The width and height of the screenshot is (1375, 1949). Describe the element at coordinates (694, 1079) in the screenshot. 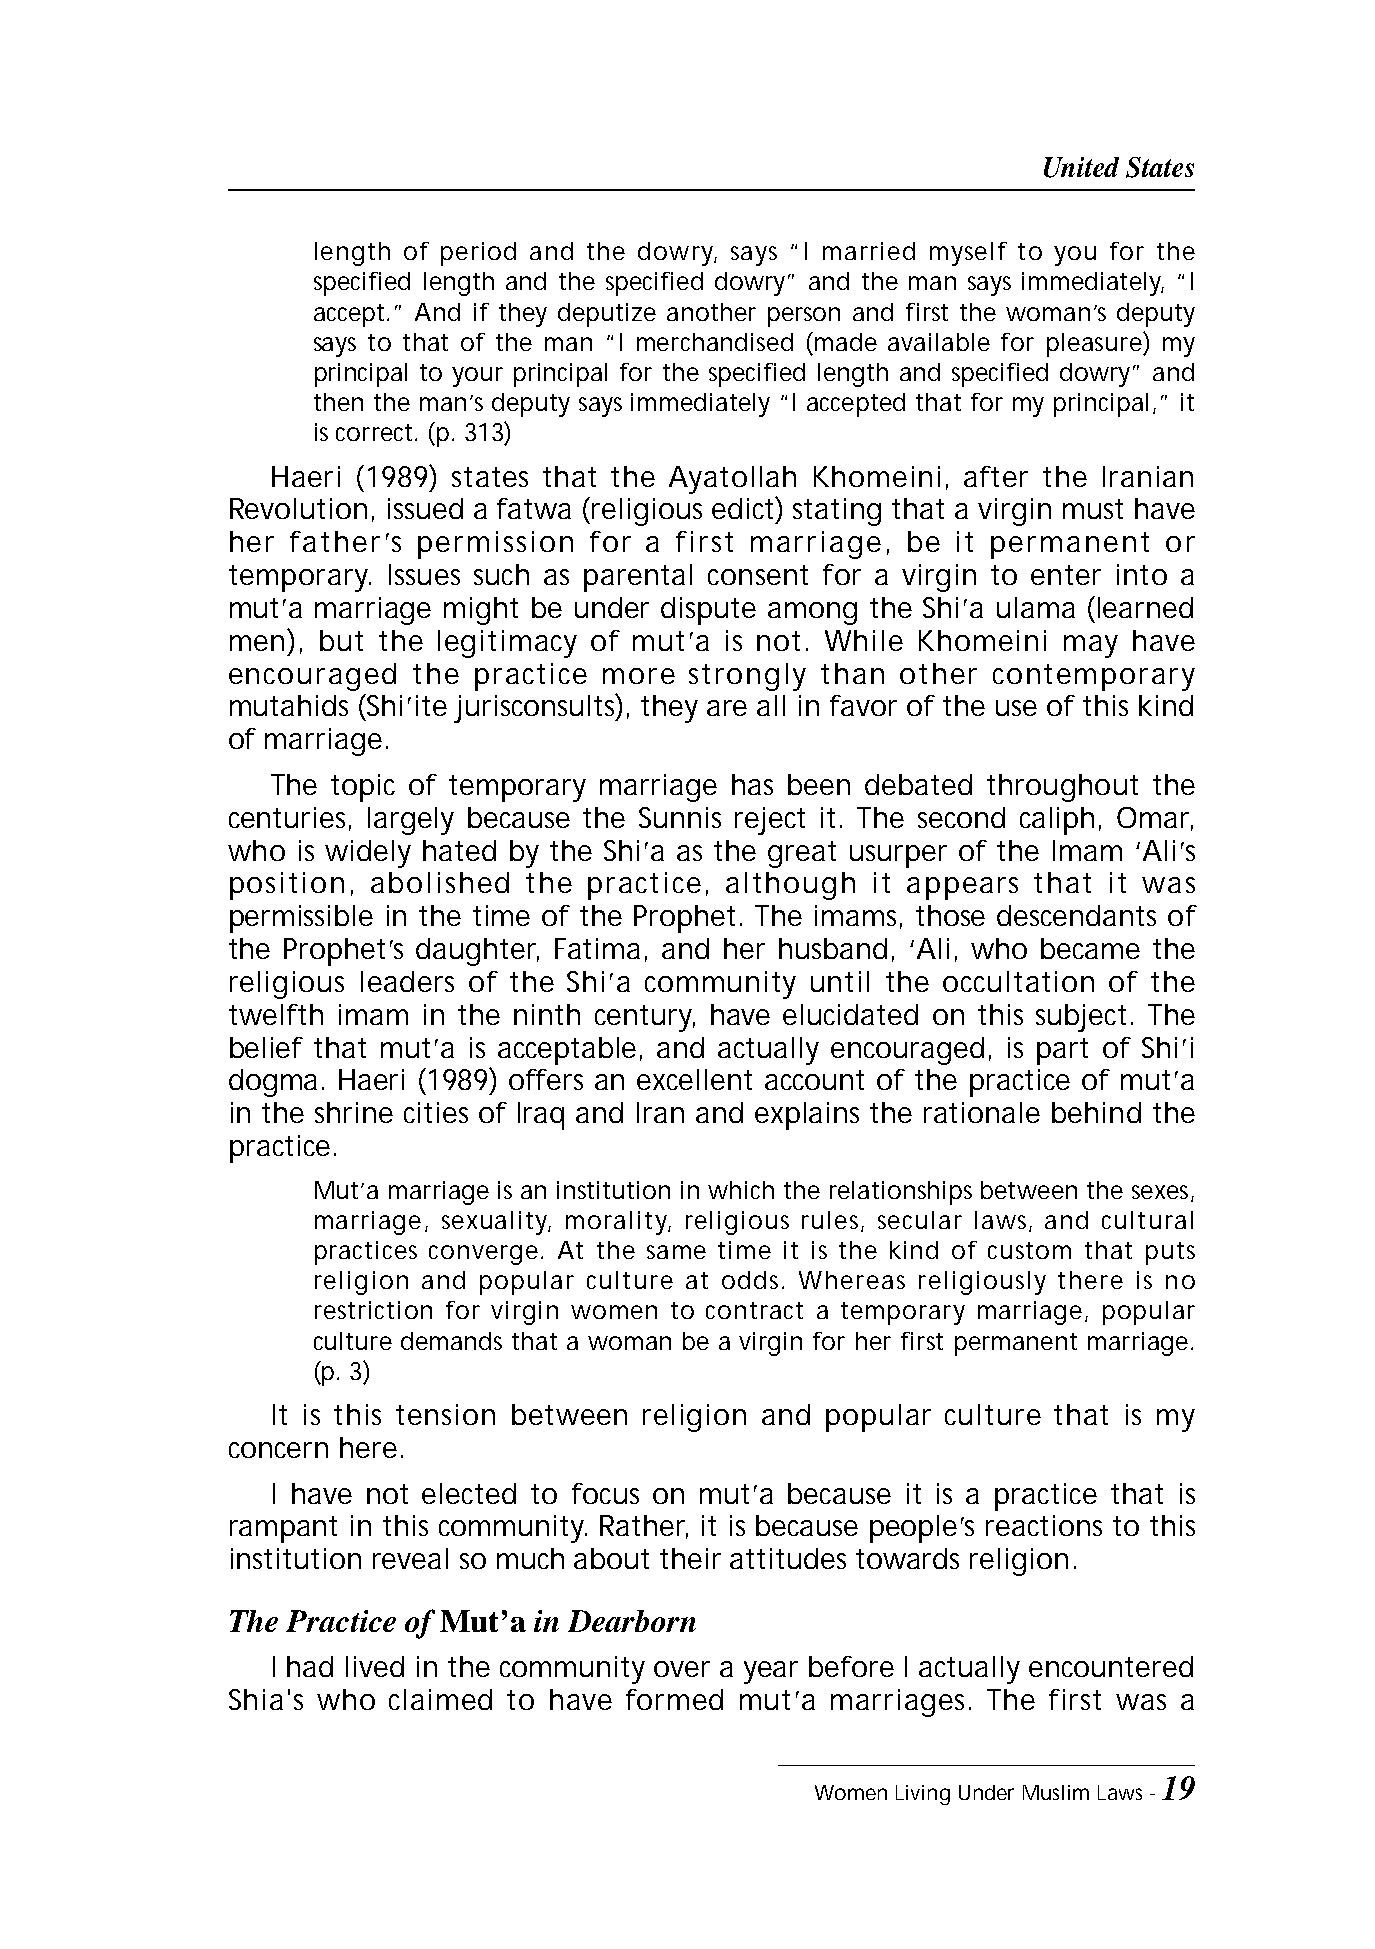

I see `excellent` at that location.
